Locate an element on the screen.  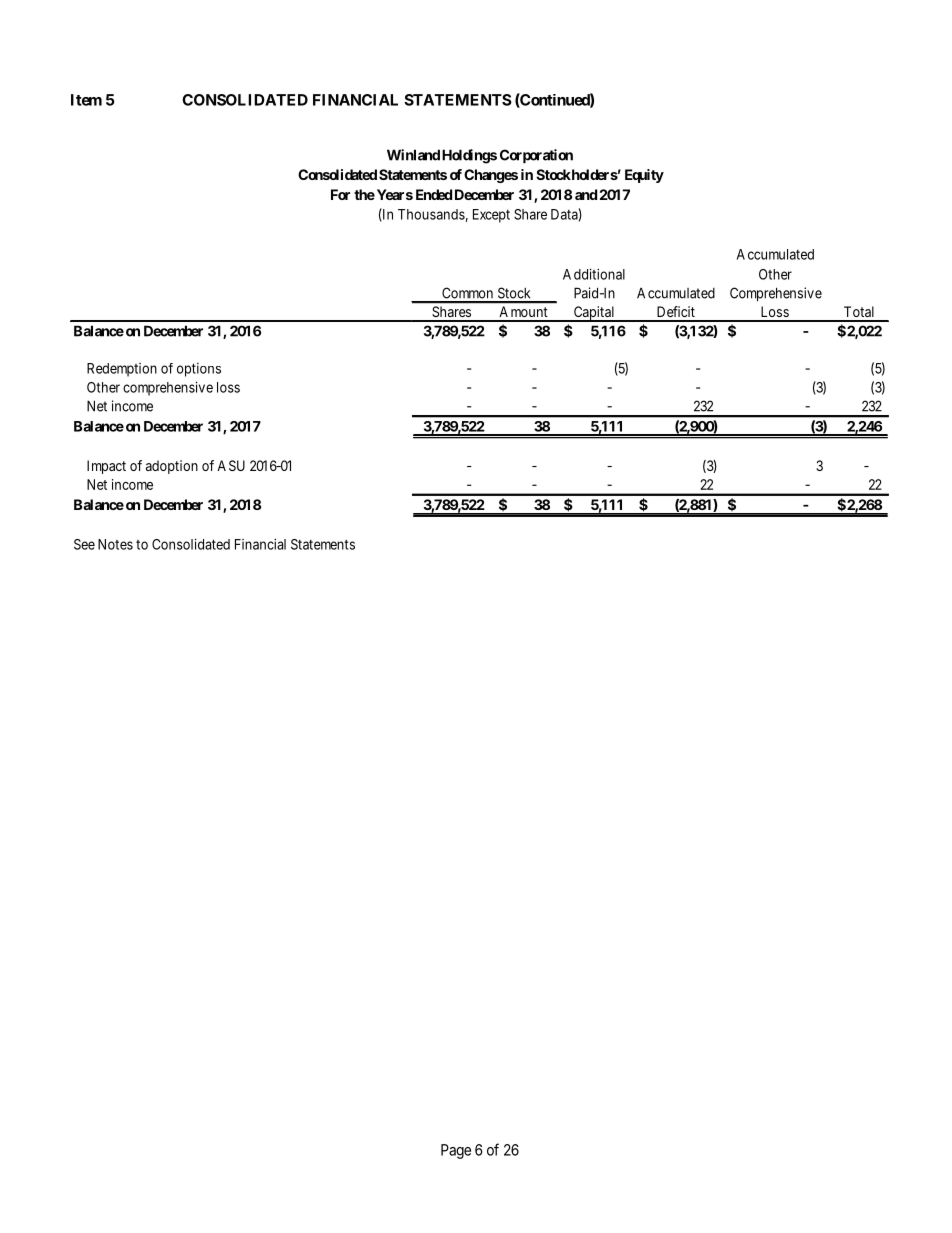
Capital is located at coordinates (594, 314).
